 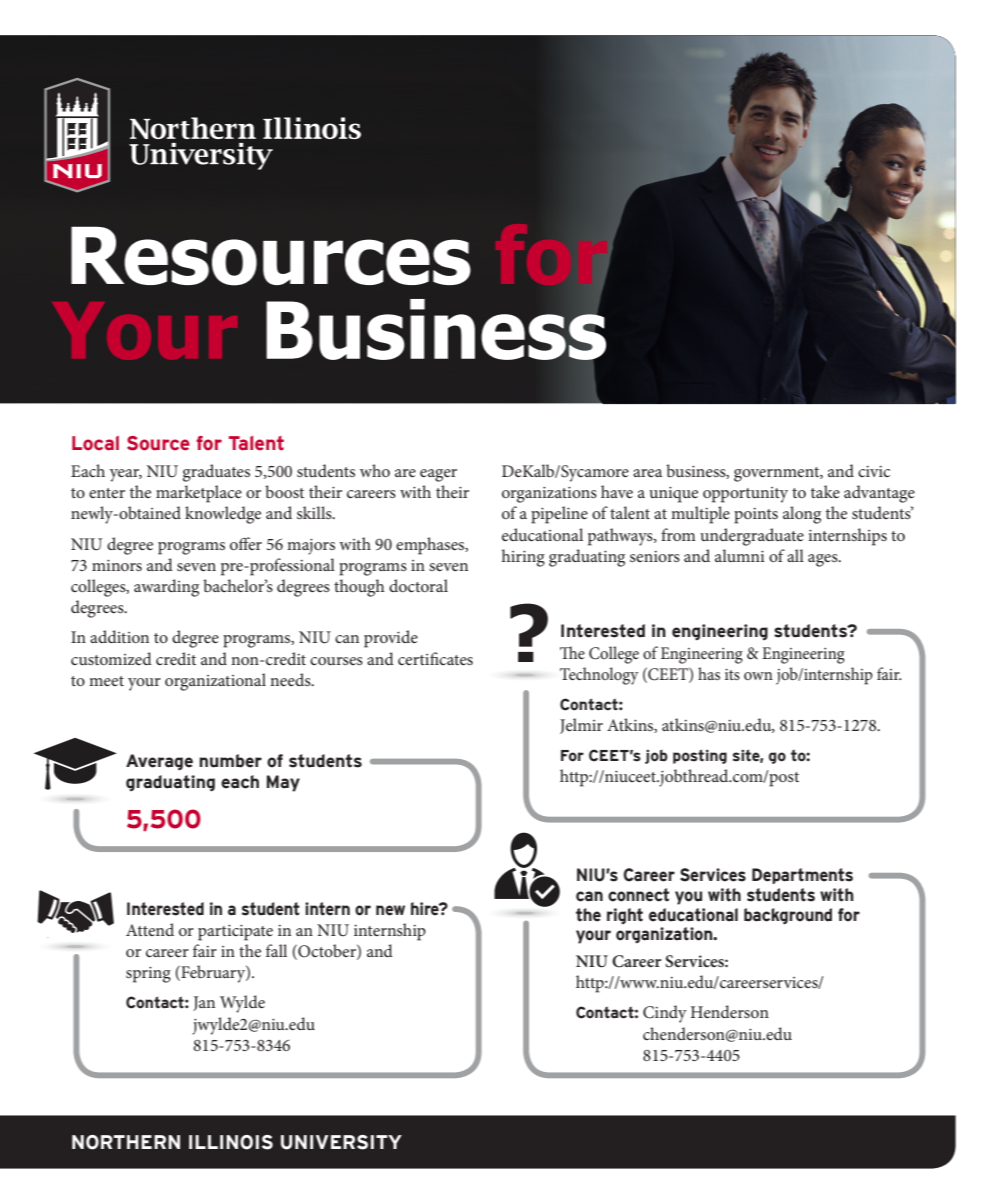 What do you see at coordinates (150, 929) in the screenshot?
I see `Attend` at bounding box center [150, 929].
